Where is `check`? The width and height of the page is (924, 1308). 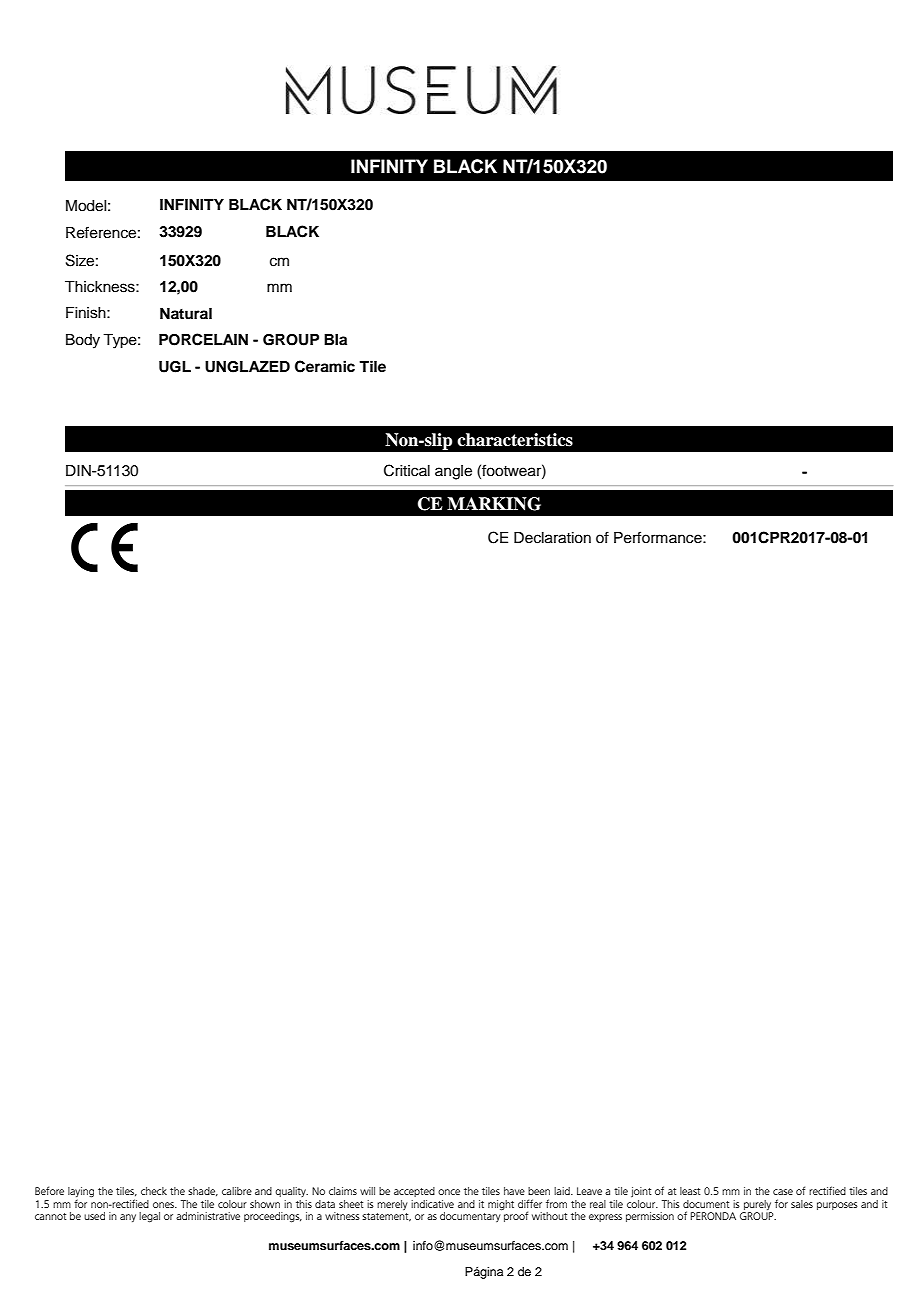
check is located at coordinates (154, 1191).
